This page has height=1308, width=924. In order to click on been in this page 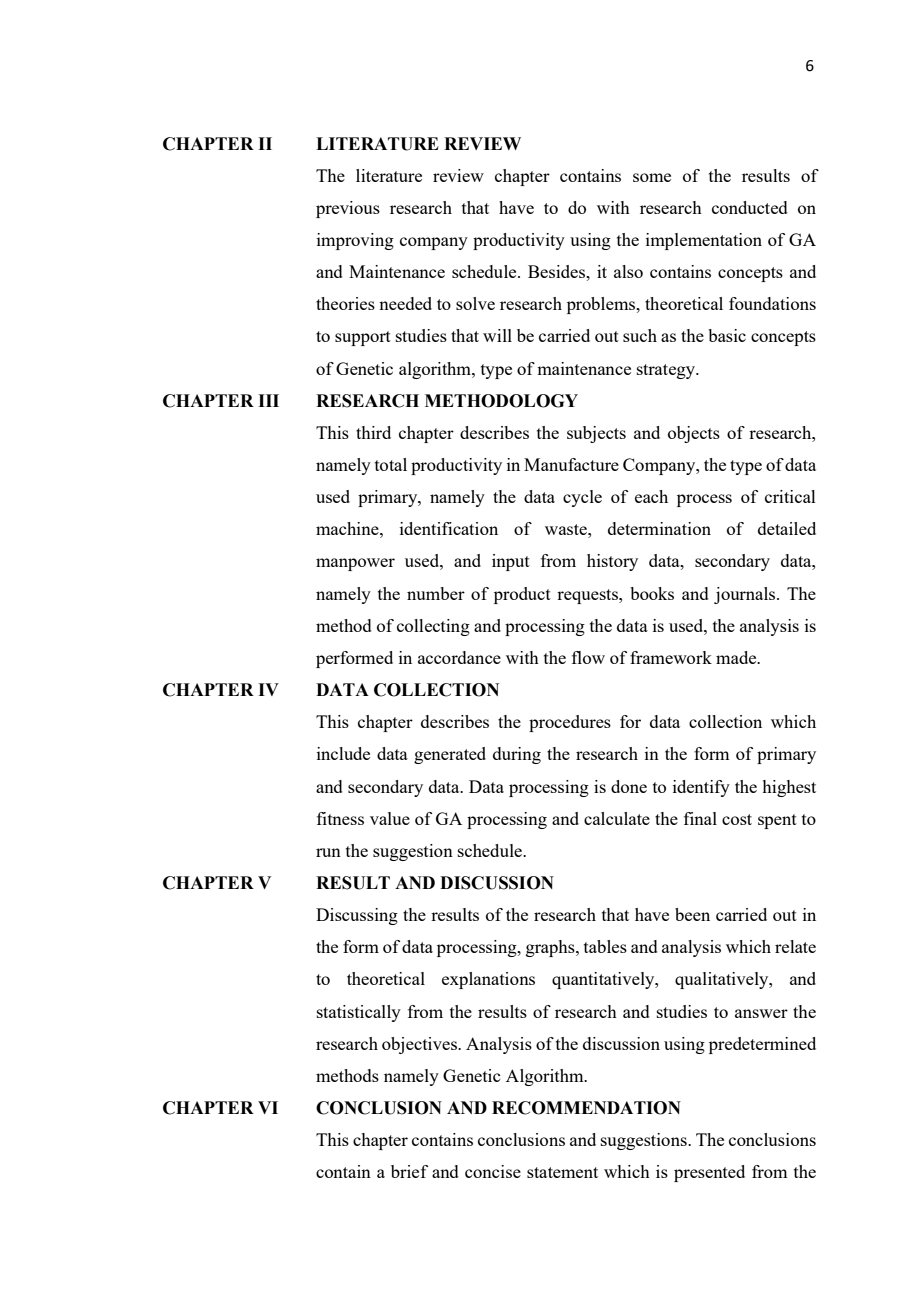, I will do `click(692, 914)`.
